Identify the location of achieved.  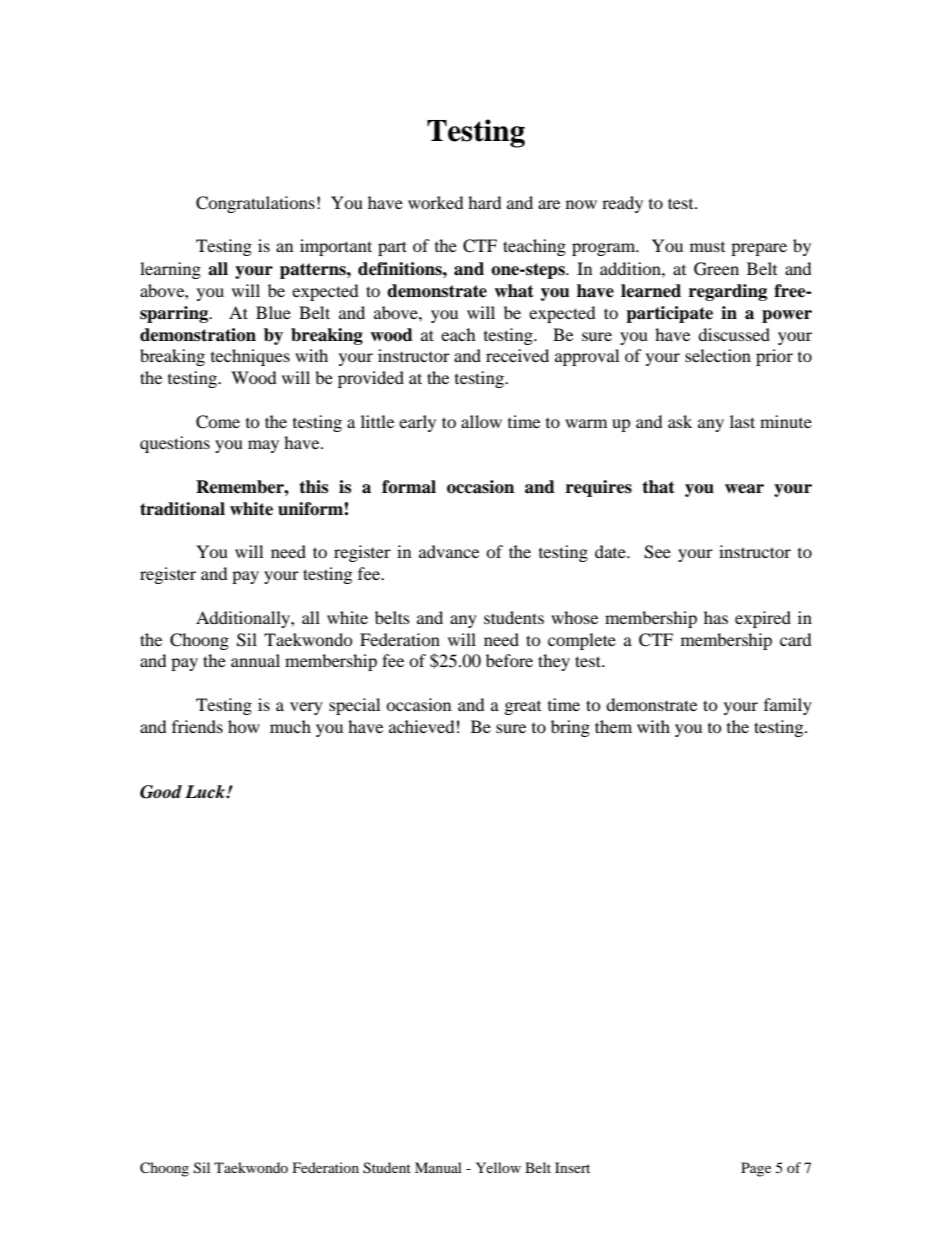
(422, 726).
